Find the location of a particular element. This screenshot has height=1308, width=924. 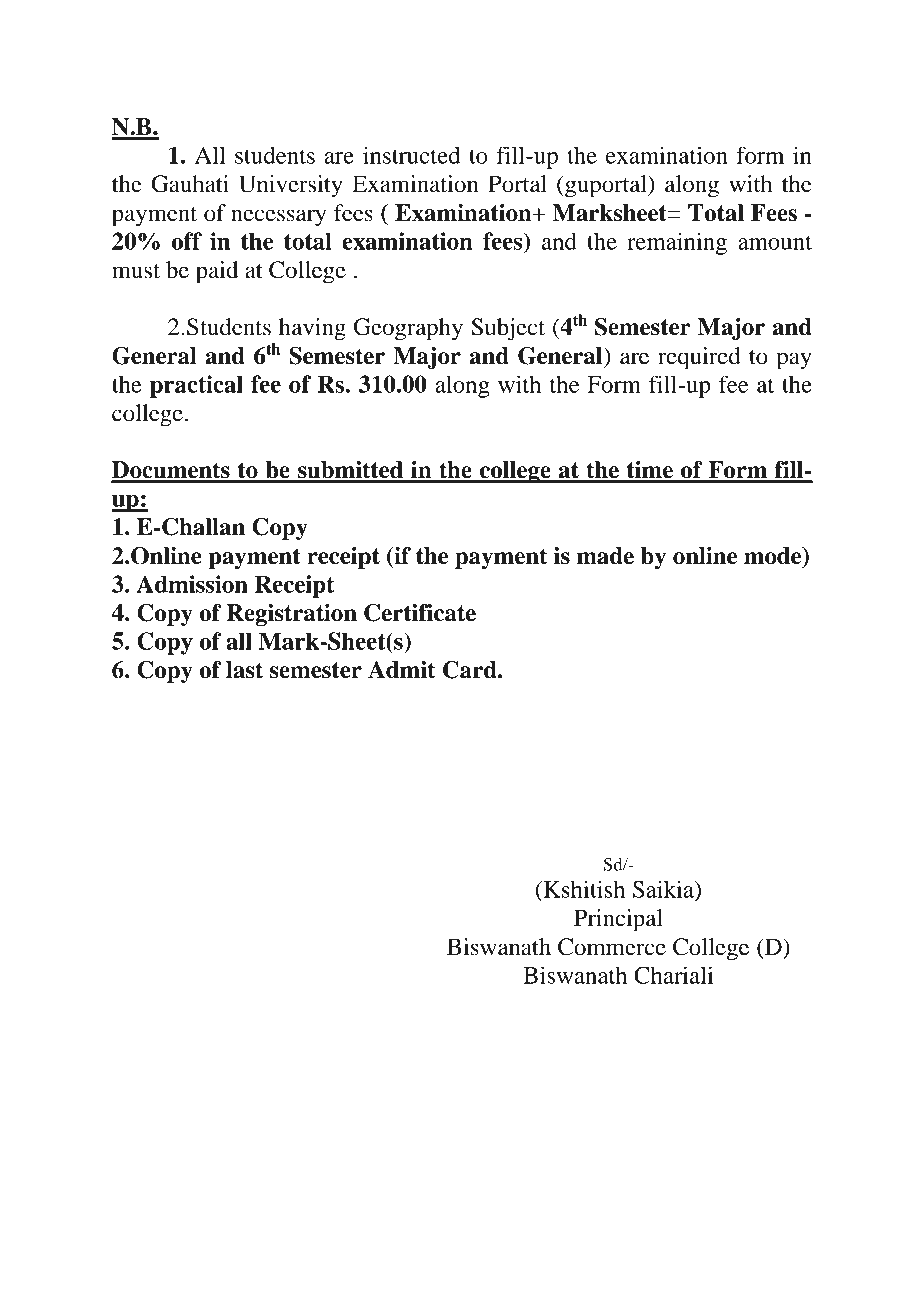

remaining is located at coordinates (677, 243).
